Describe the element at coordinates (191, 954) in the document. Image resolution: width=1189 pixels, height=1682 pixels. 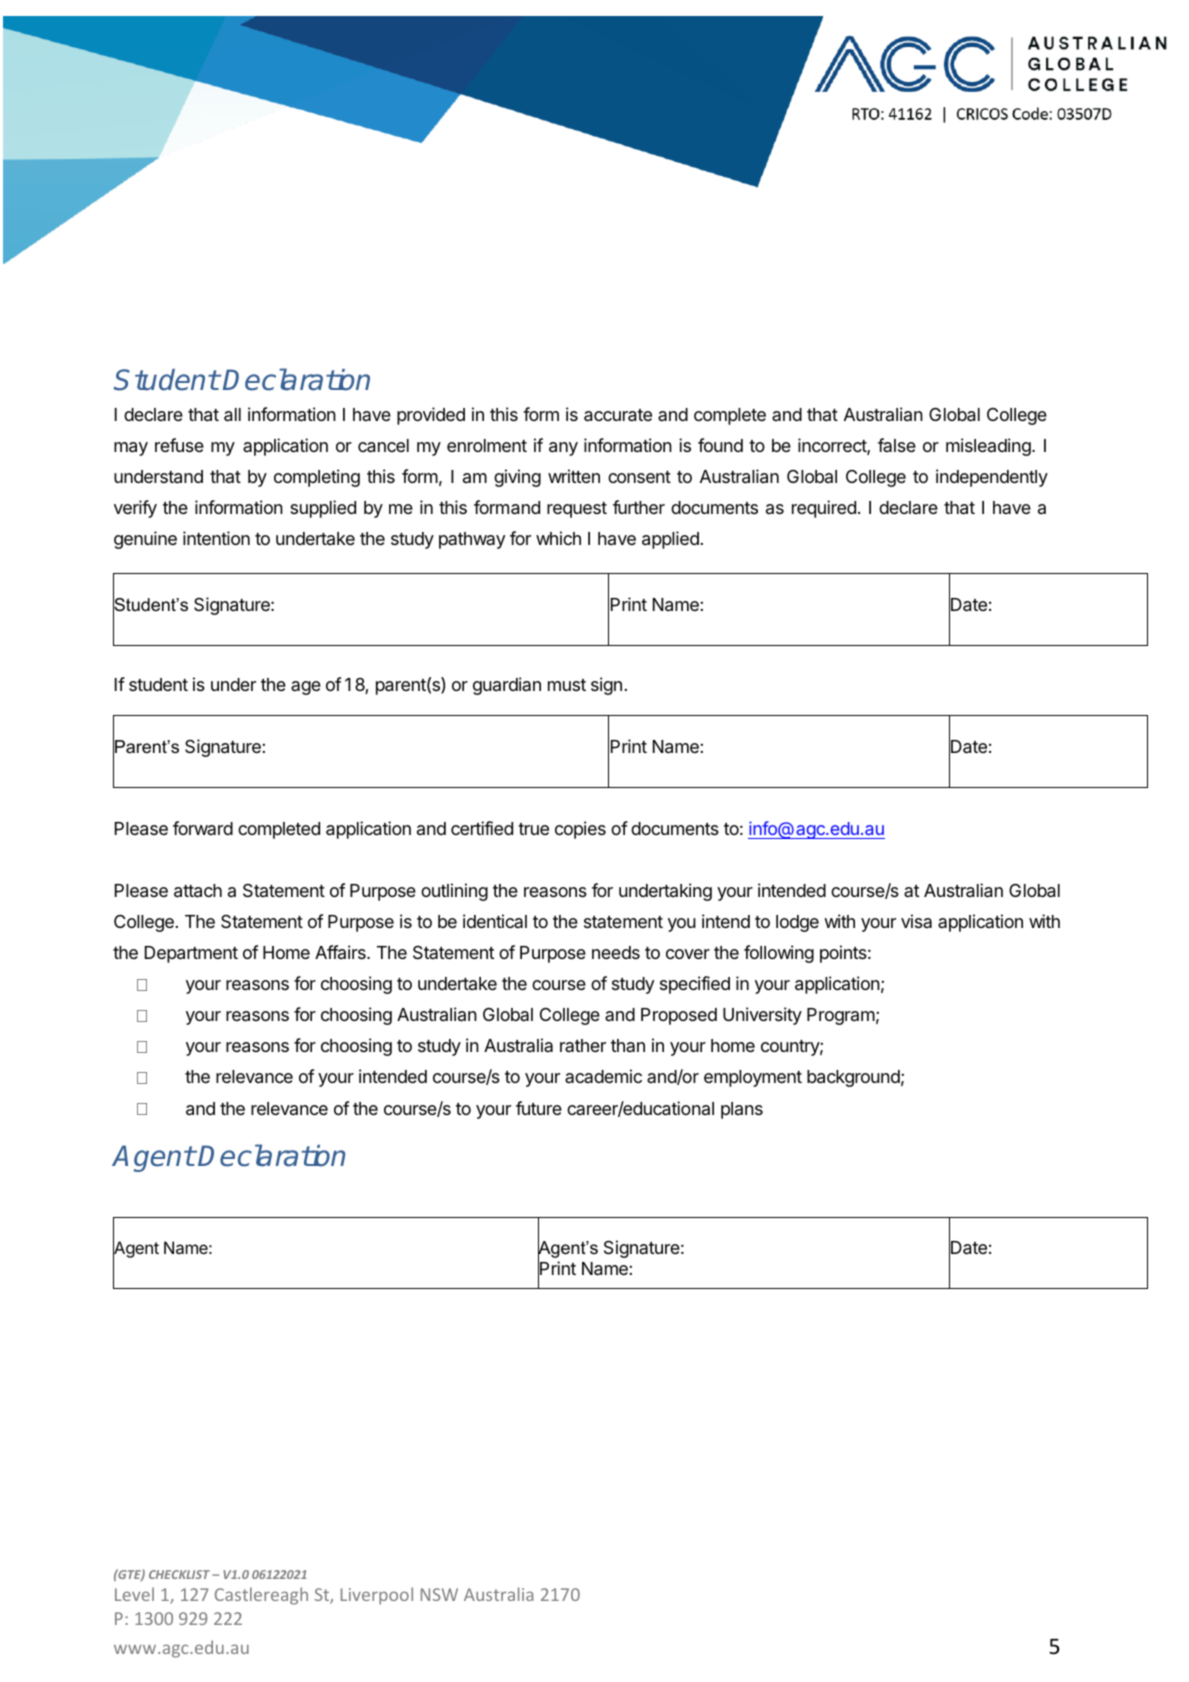
I see `Department` at that location.
